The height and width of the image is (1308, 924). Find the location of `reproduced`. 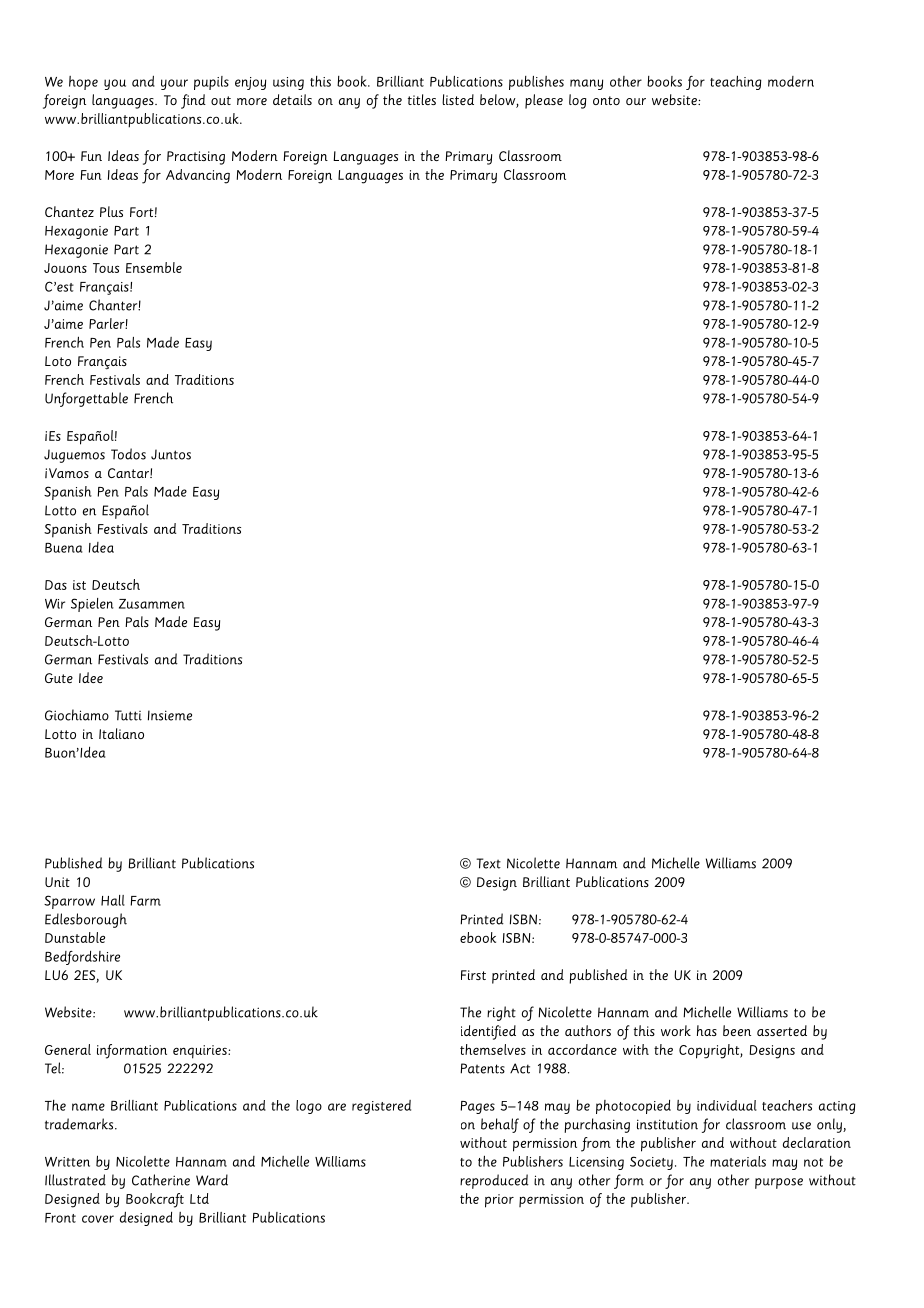

reproduced is located at coordinates (494, 1181).
